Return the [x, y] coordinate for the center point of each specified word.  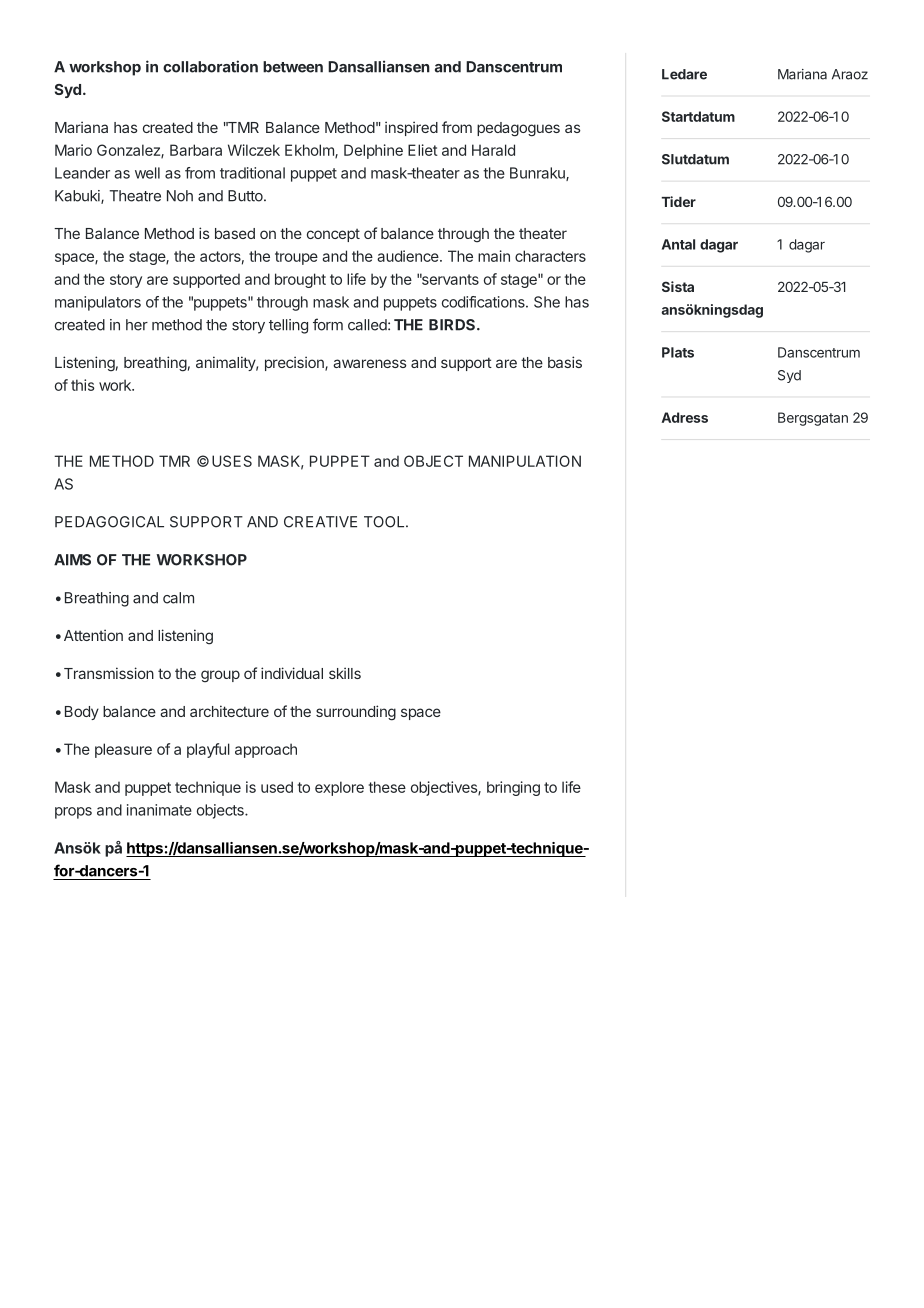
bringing [513, 788]
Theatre [135, 196]
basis [565, 362]
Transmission [109, 673]
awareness [370, 363]
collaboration [210, 66]
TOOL [385, 522]
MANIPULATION [525, 461]
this [83, 385]
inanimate [159, 810]
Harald [493, 150]
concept [333, 235]
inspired [411, 128]
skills [345, 673]
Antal [678, 244]
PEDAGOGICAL [109, 522]
